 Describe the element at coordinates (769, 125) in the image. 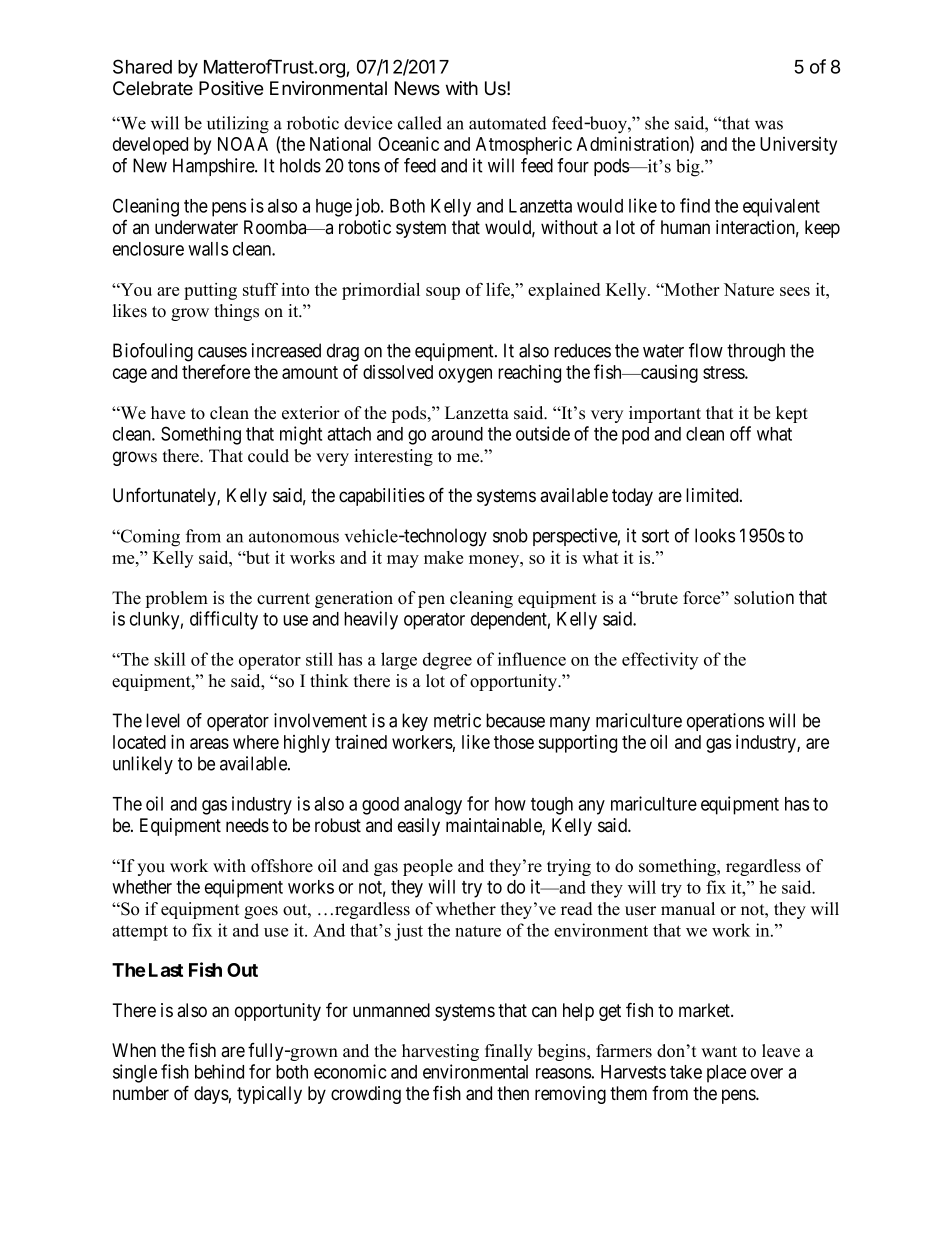

I see `was` at that location.
